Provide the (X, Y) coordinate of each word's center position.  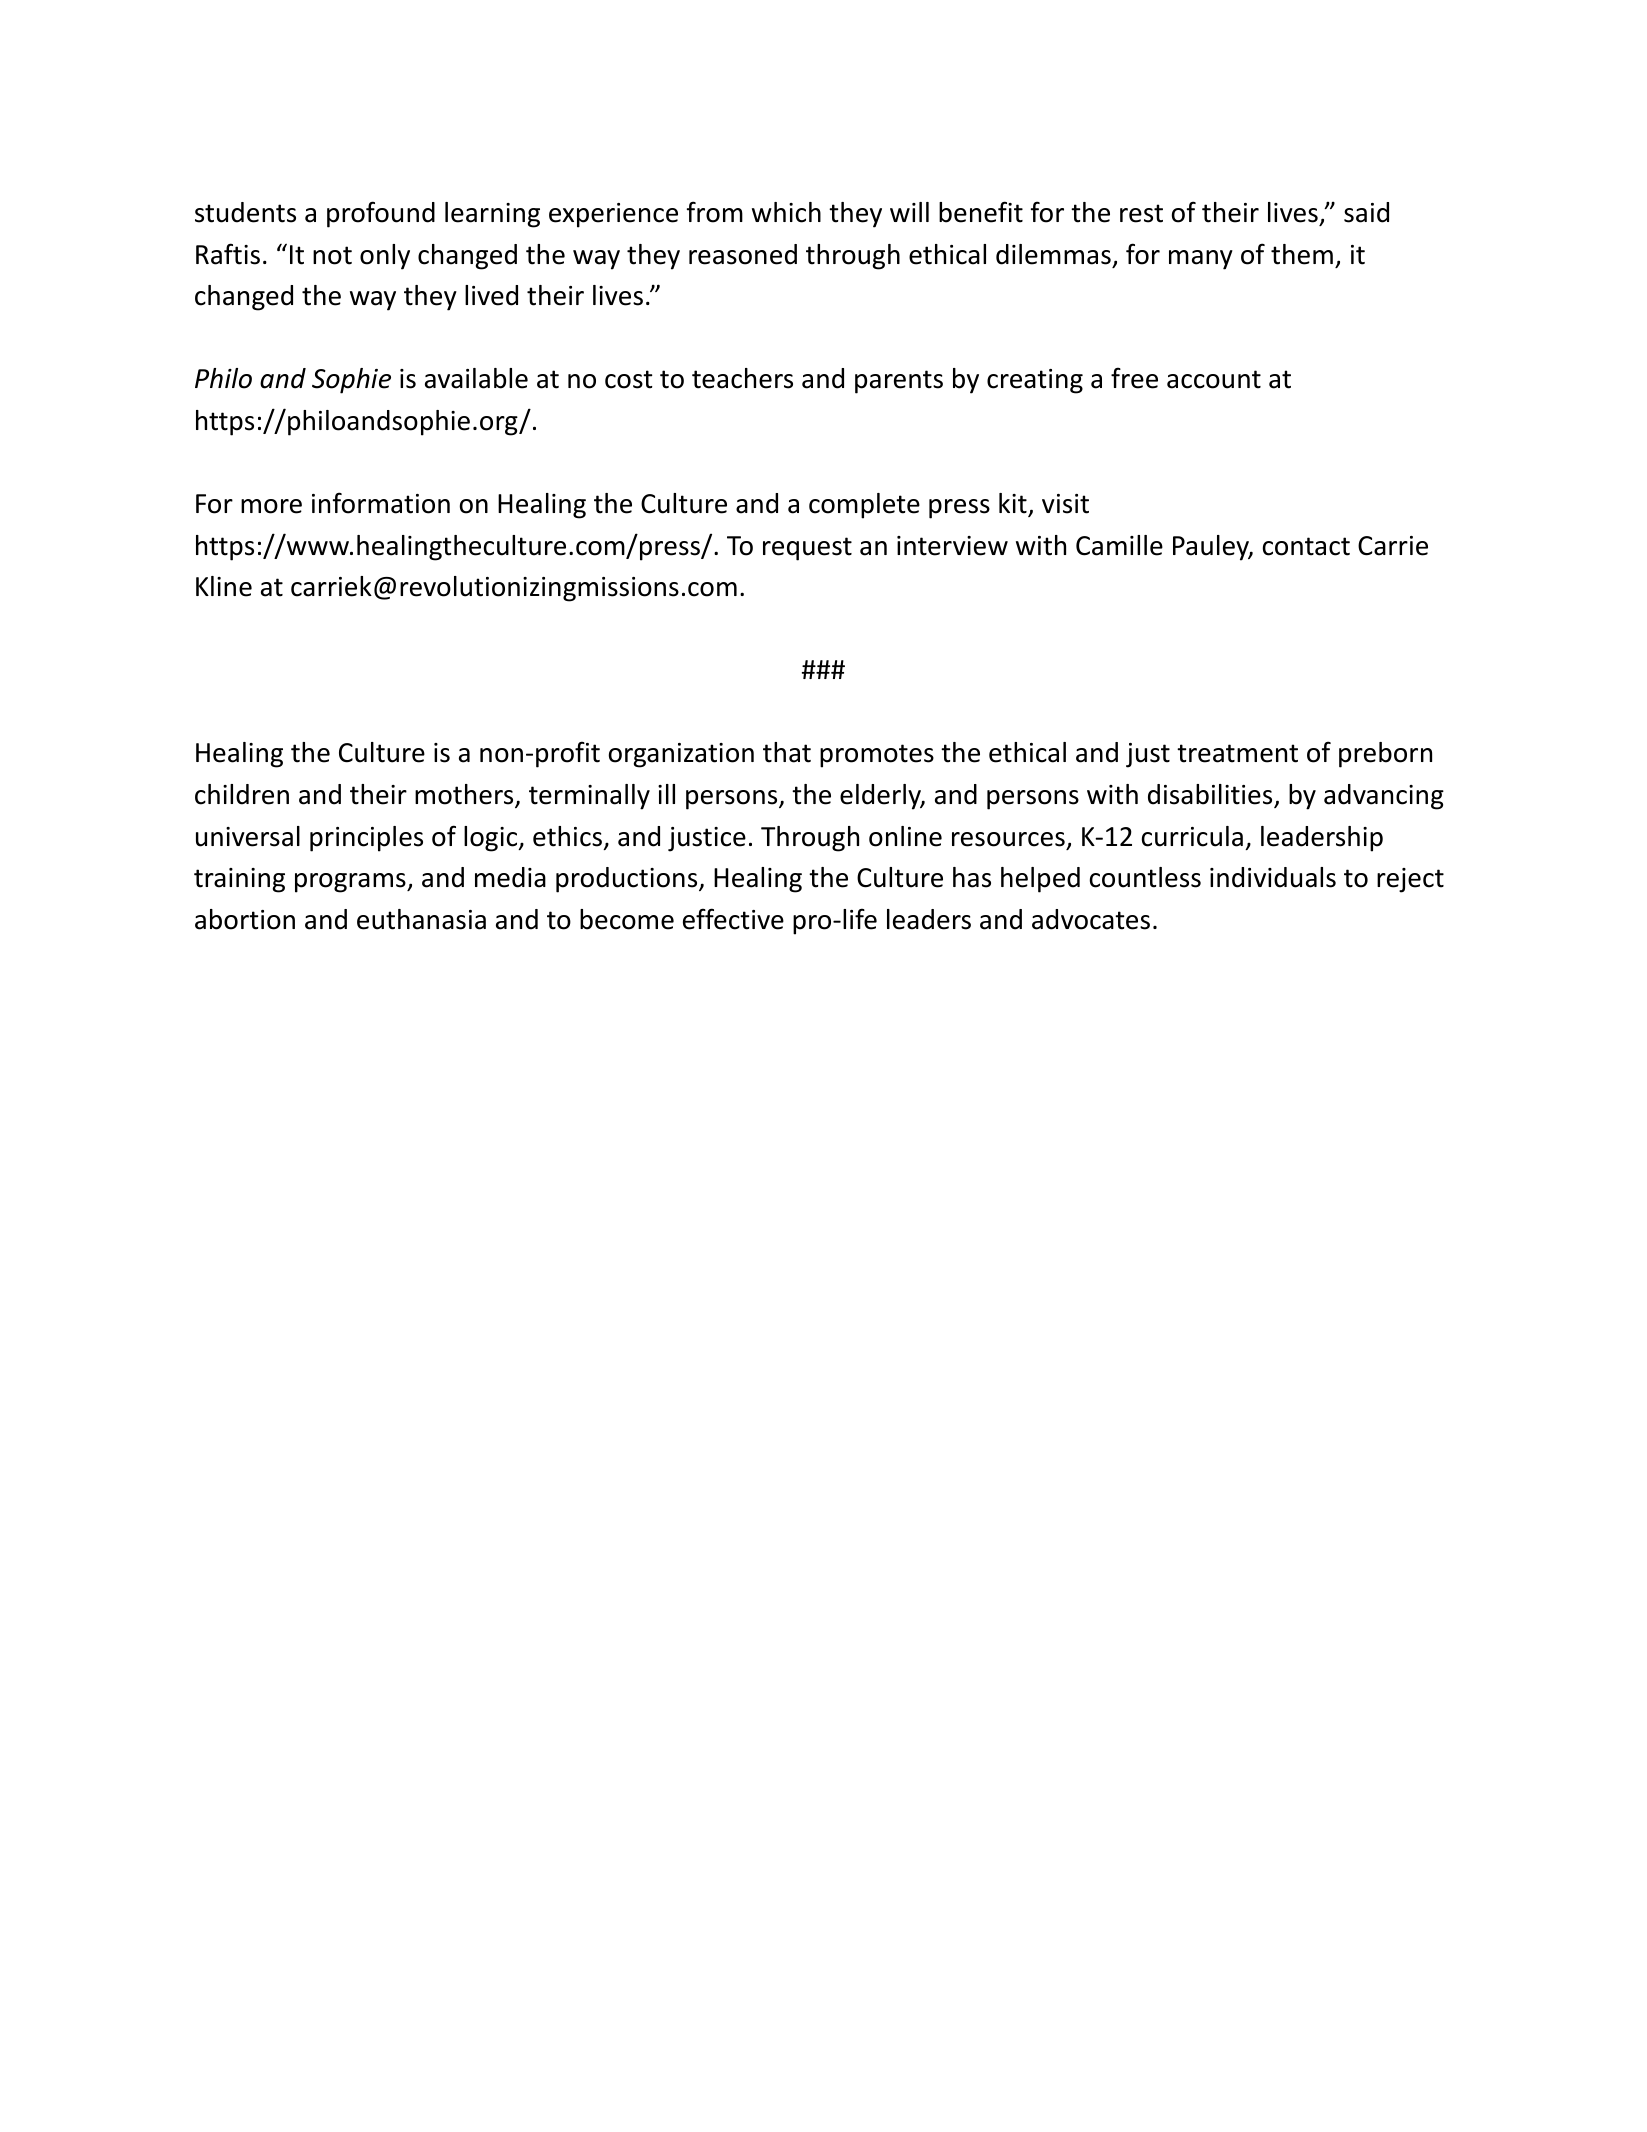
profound (381, 214)
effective (733, 919)
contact (1306, 546)
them (1302, 254)
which (786, 212)
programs (351, 883)
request (807, 549)
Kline (224, 586)
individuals (1273, 877)
